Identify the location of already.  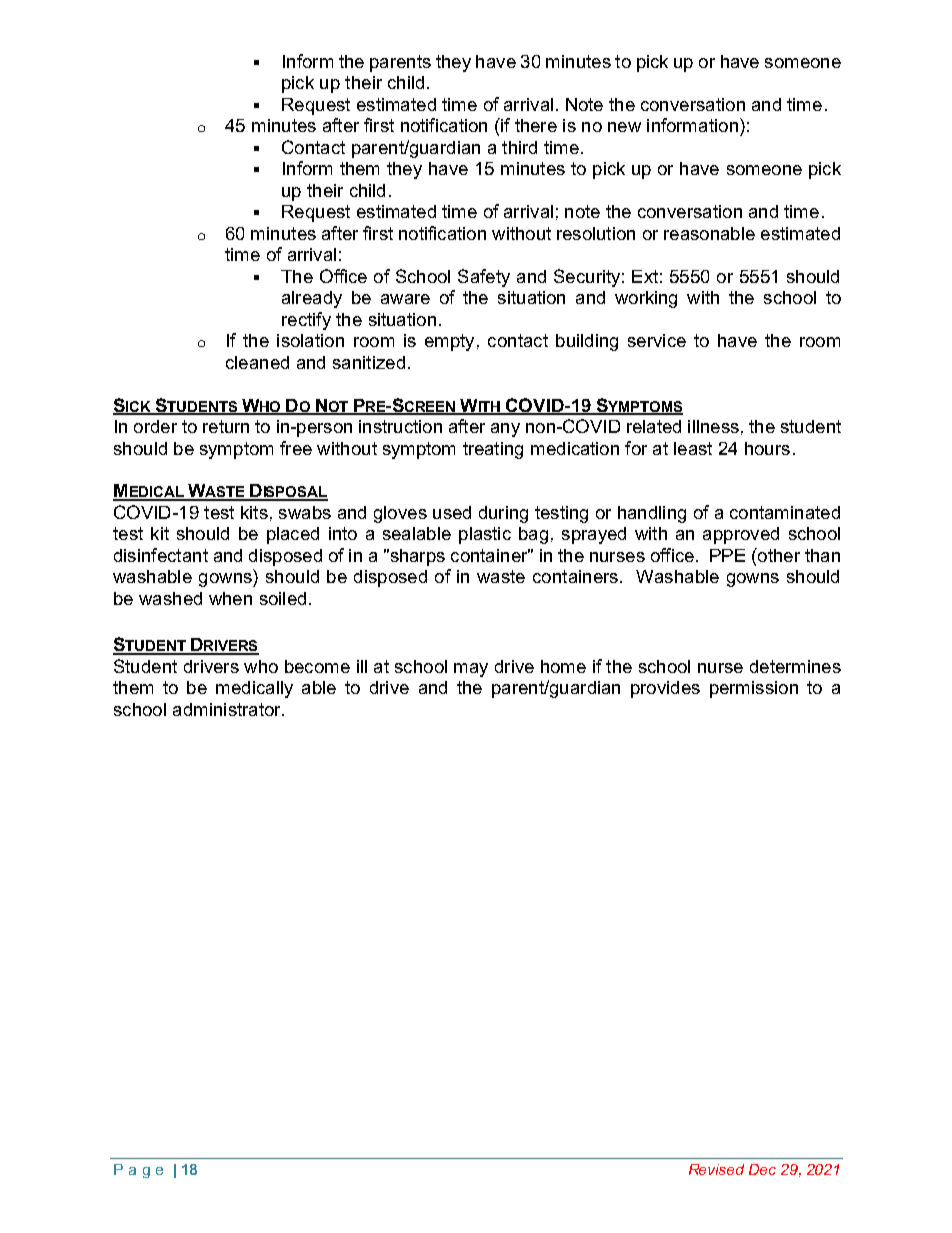
(312, 299).
